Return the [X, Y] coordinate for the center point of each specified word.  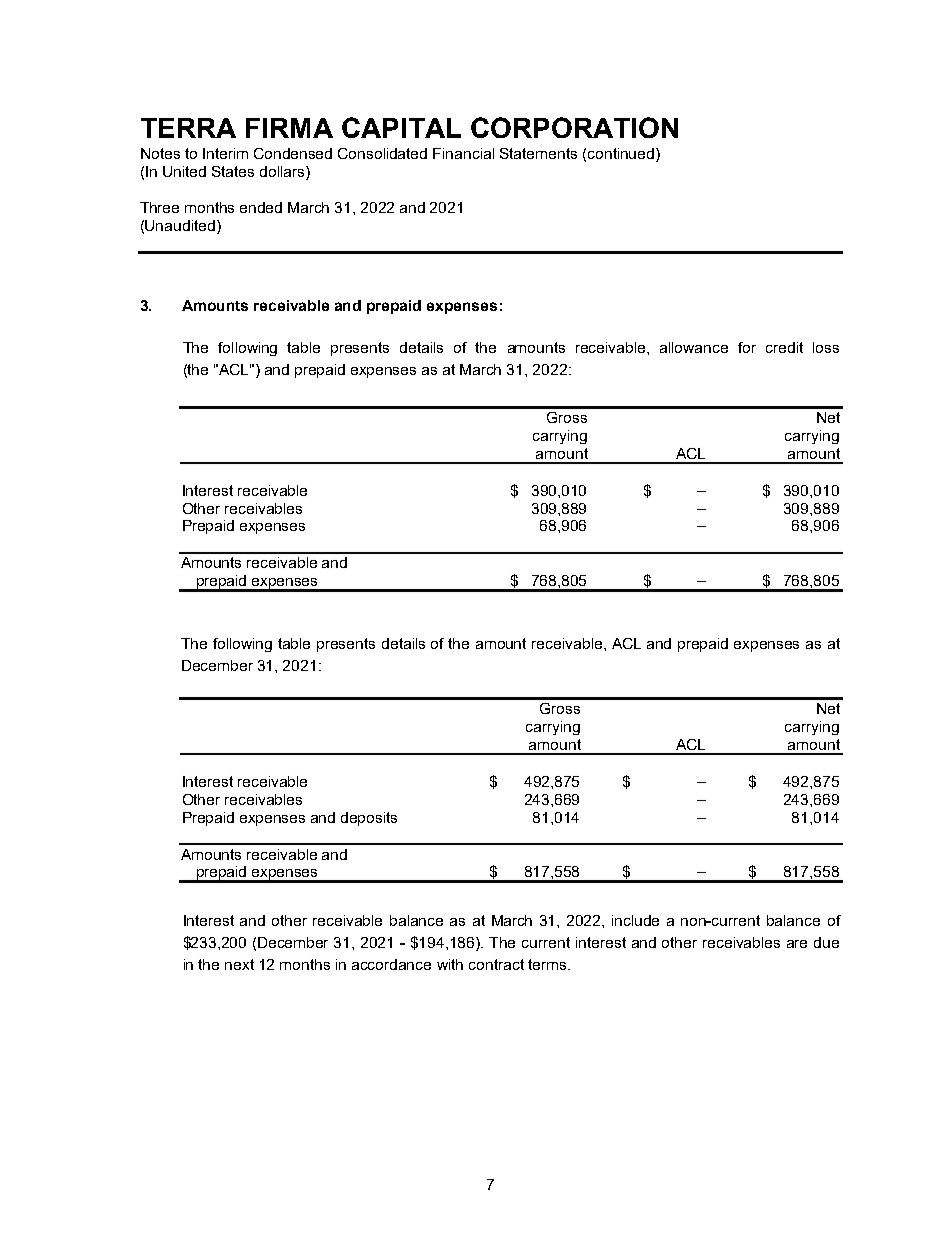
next [239, 964]
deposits [369, 819]
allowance [694, 347]
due [826, 942]
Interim [225, 153]
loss [826, 347]
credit [784, 347]
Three [159, 207]
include [635, 920]
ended [261, 207]
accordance [391, 964]
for [747, 347]
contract [496, 964]
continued [622, 155]
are [797, 944]
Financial [463, 153]
